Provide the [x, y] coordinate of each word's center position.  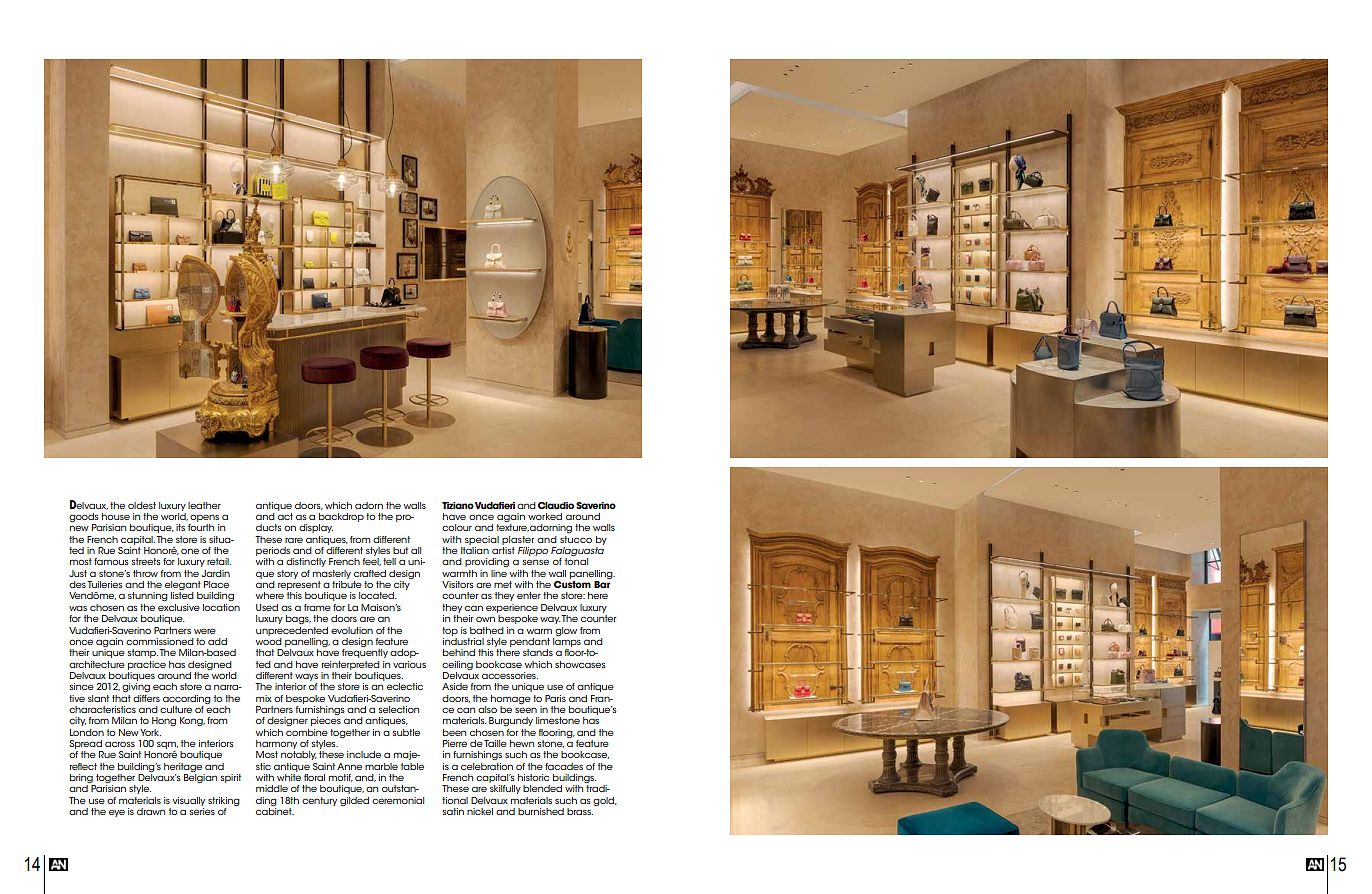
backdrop [341, 517]
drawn [151, 811]
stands [538, 652]
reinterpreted [351, 665]
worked [545, 516]
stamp [143, 653]
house [116, 516]
